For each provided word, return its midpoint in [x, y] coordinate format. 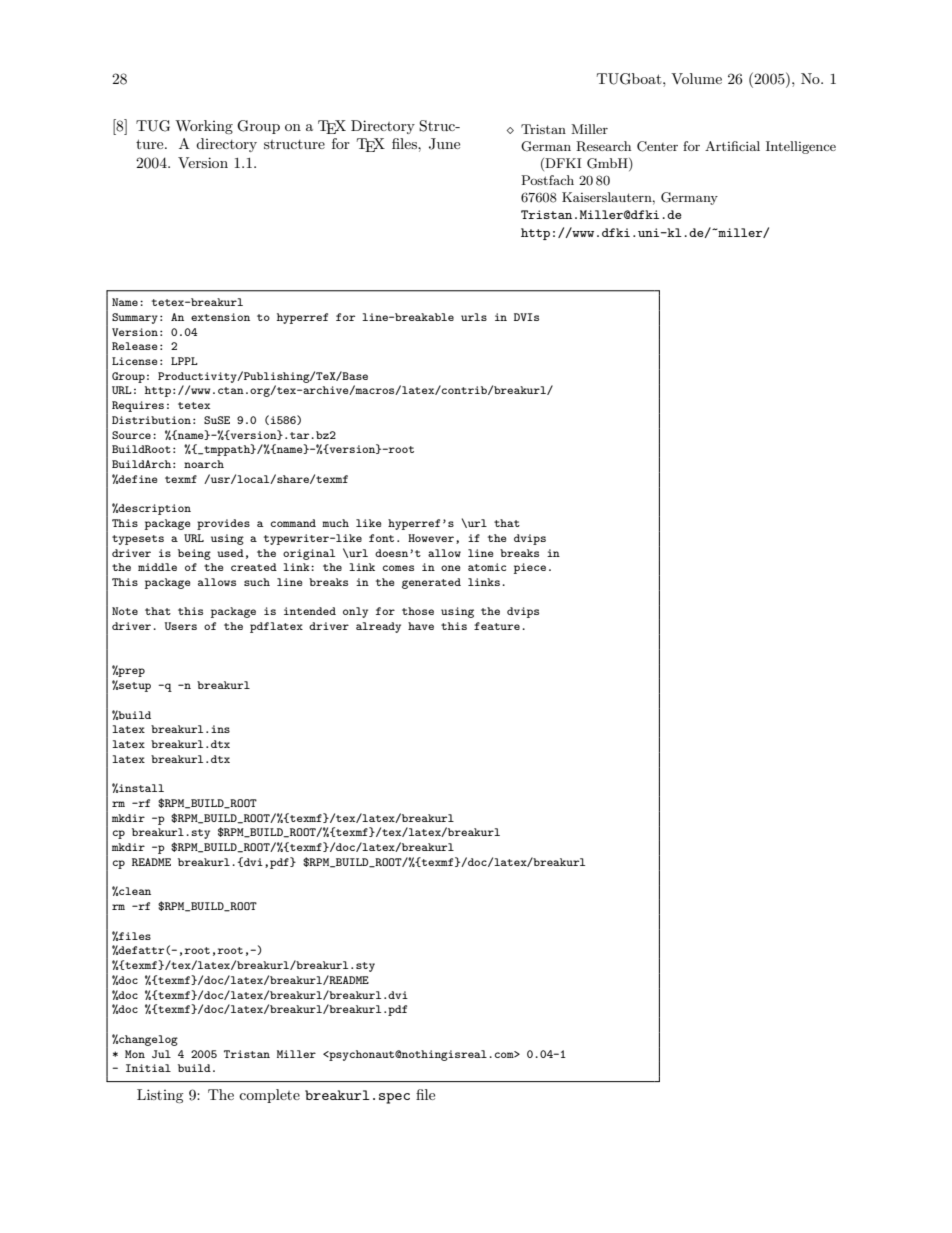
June [444, 144]
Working [204, 127]
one [450, 568]
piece [530, 568]
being [194, 554]
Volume [696, 78]
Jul [161, 1054]
